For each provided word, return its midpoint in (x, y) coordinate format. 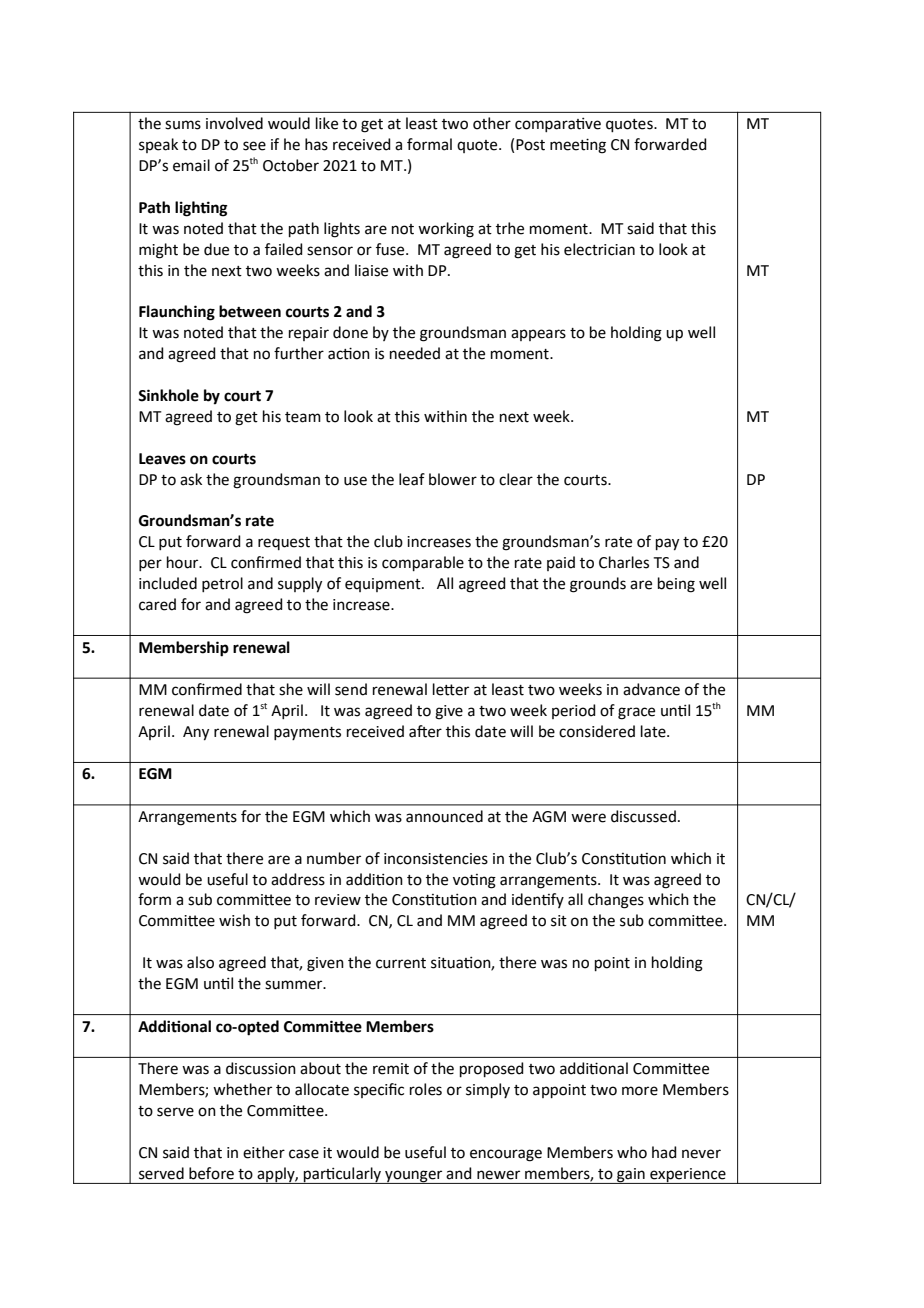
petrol (222, 584)
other (492, 123)
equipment (384, 585)
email (191, 165)
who (632, 1152)
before (211, 1173)
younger (414, 1177)
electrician (599, 249)
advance (651, 689)
